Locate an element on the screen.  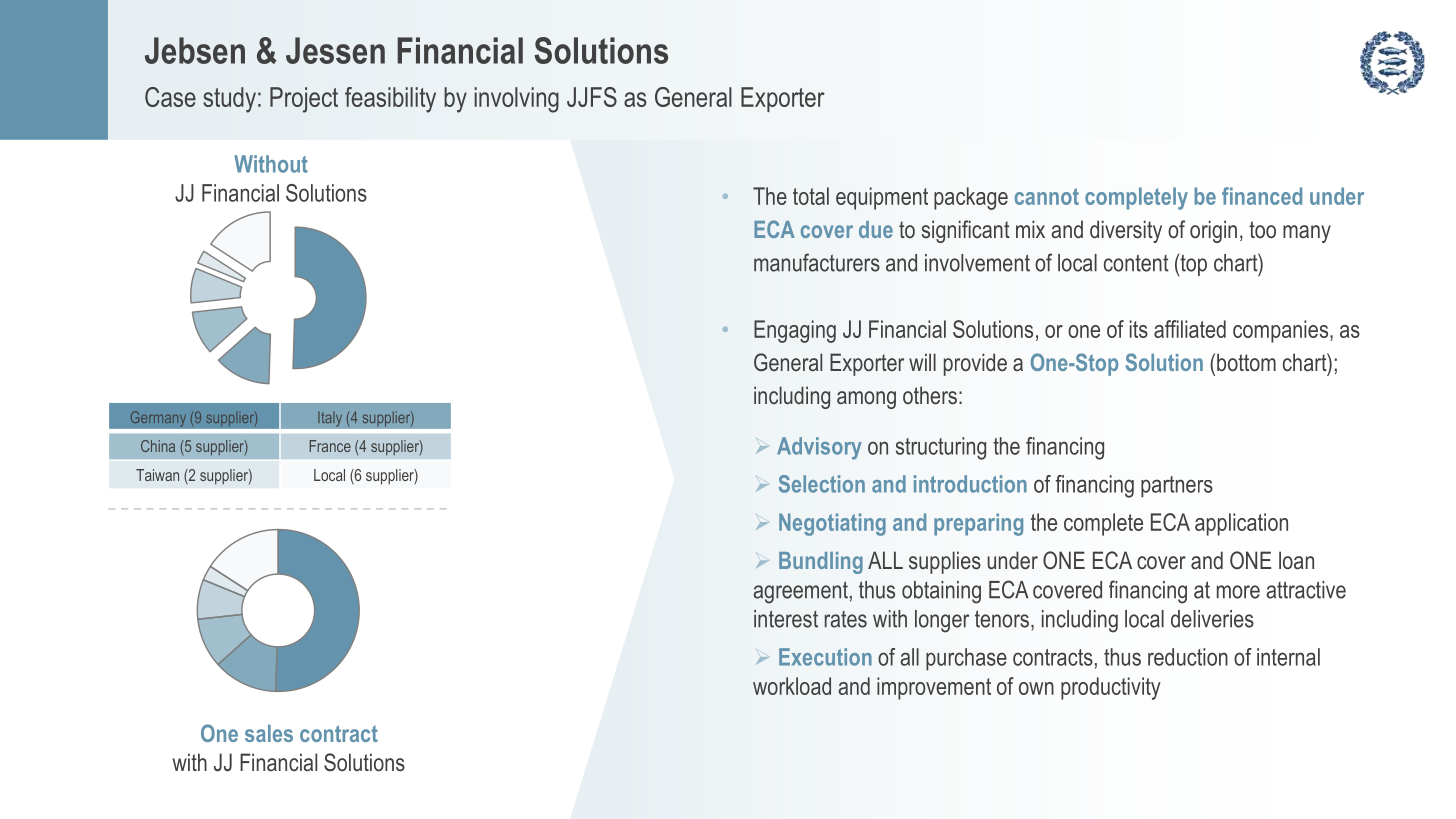
diversity is located at coordinates (1126, 231).
